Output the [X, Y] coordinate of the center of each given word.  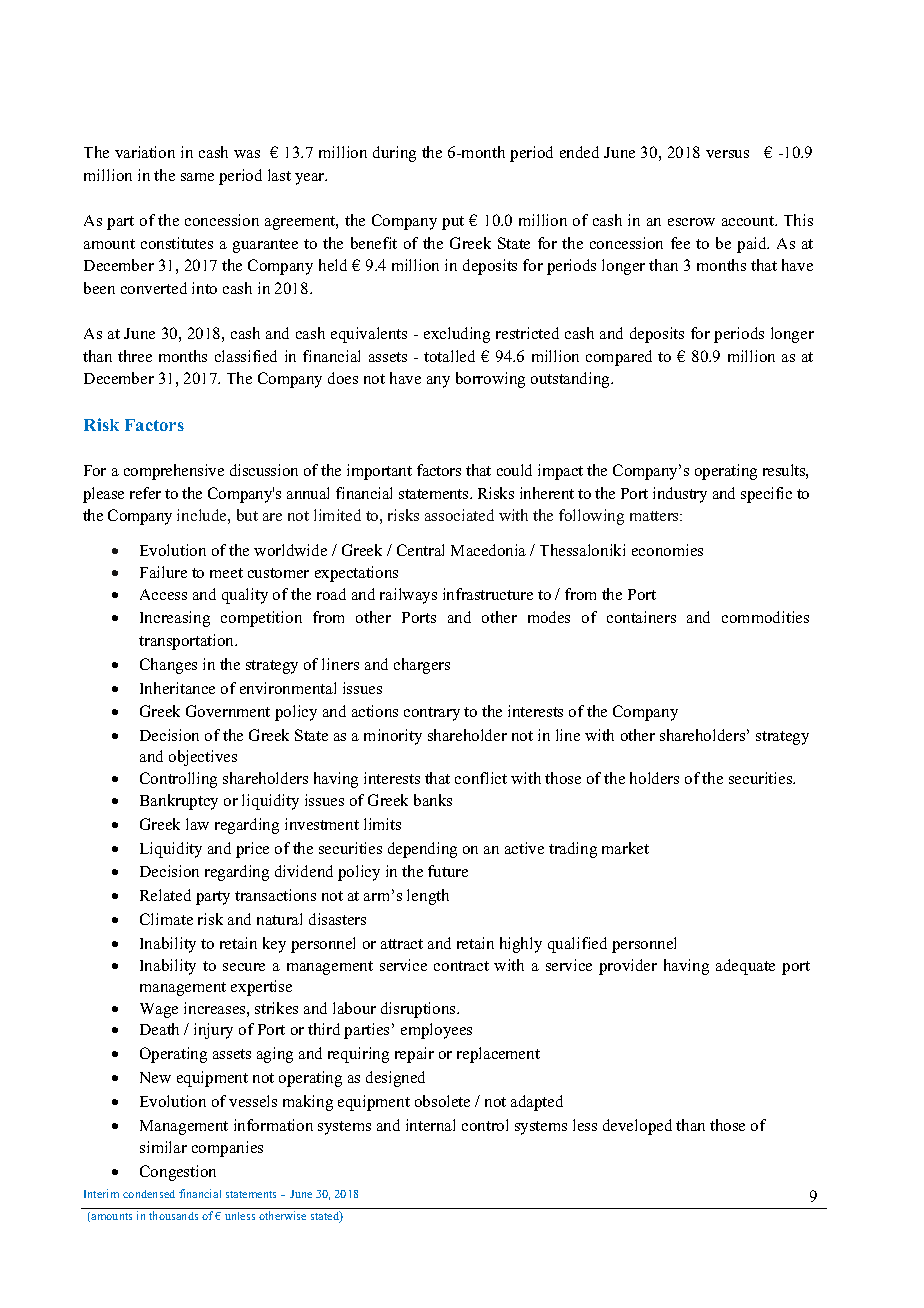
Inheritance [177, 688]
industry [680, 495]
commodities [765, 617]
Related [165, 895]
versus [727, 154]
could [514, 470]
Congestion [178, 1173]
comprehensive [174, 472]
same [197, 177]
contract [461, 966]
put [453, 223]
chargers [422, 666]
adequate [745, 967]
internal [430, 1125]
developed [637, 1127]
